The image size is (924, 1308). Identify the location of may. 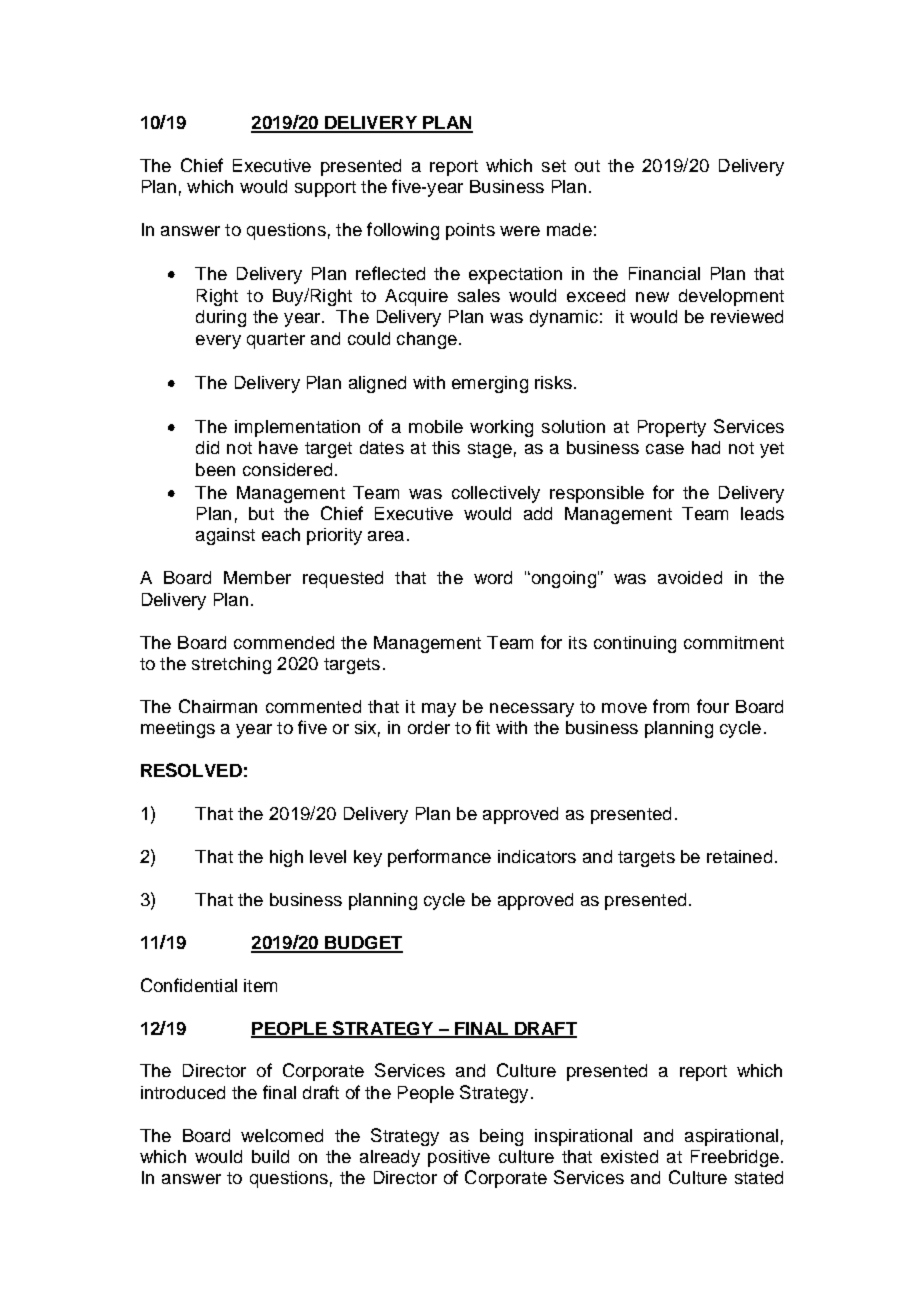
(439, 710).
